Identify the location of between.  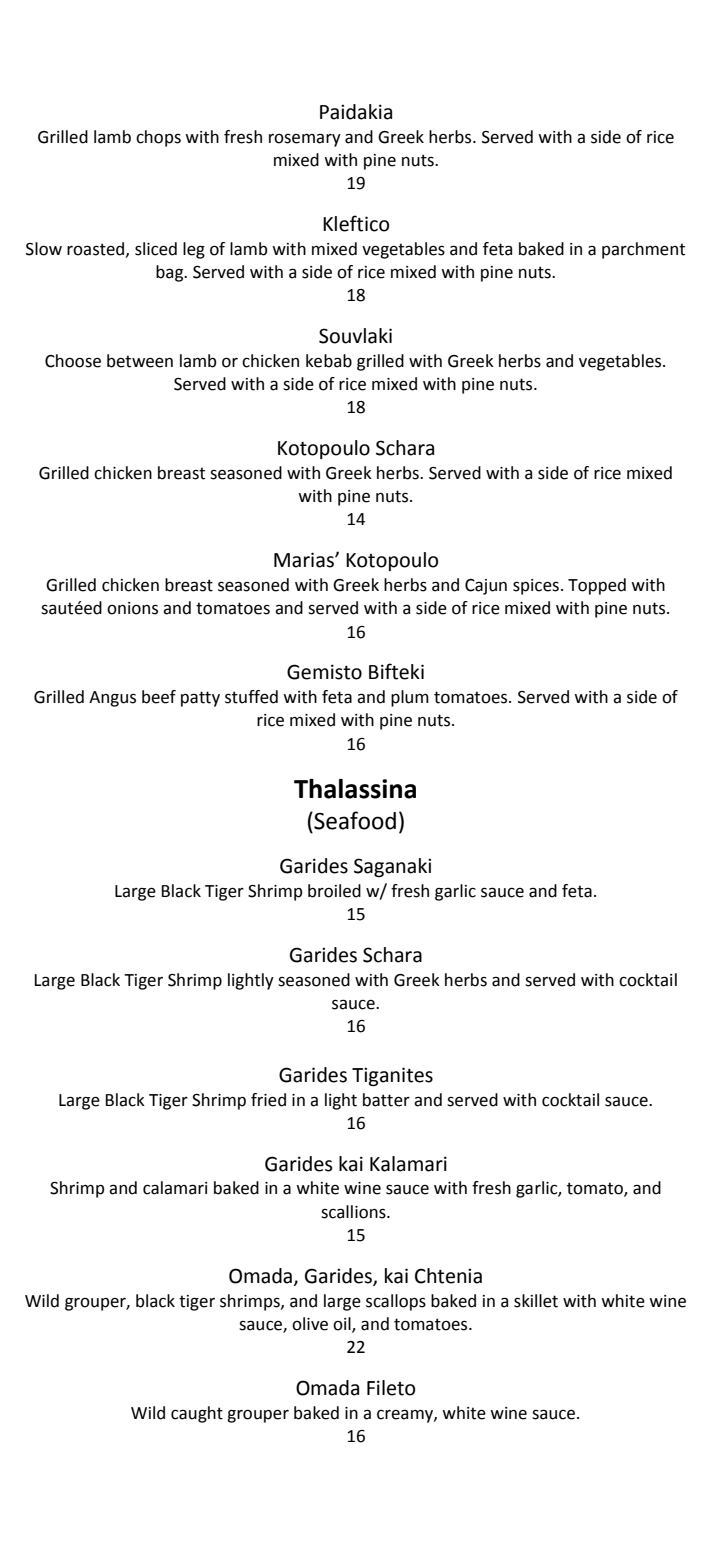
(140, 361).
